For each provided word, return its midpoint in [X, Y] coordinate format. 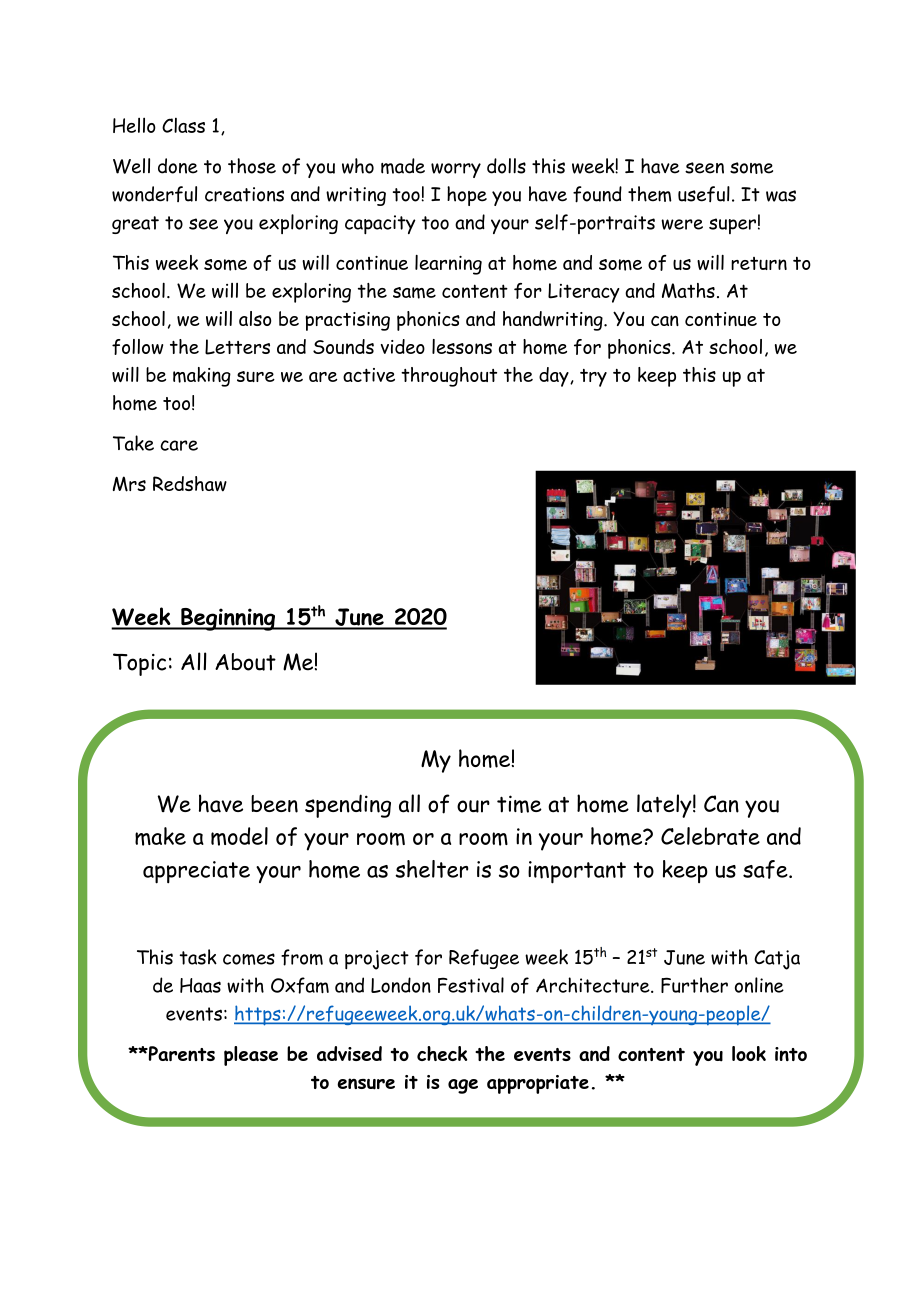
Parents [180, 1053]
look [749, 1053]
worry [456, 170]
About [245, 662]
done [178, 166]
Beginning [228, 619]
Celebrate [710, 836]
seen [704, 168]
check [442, 1053]
